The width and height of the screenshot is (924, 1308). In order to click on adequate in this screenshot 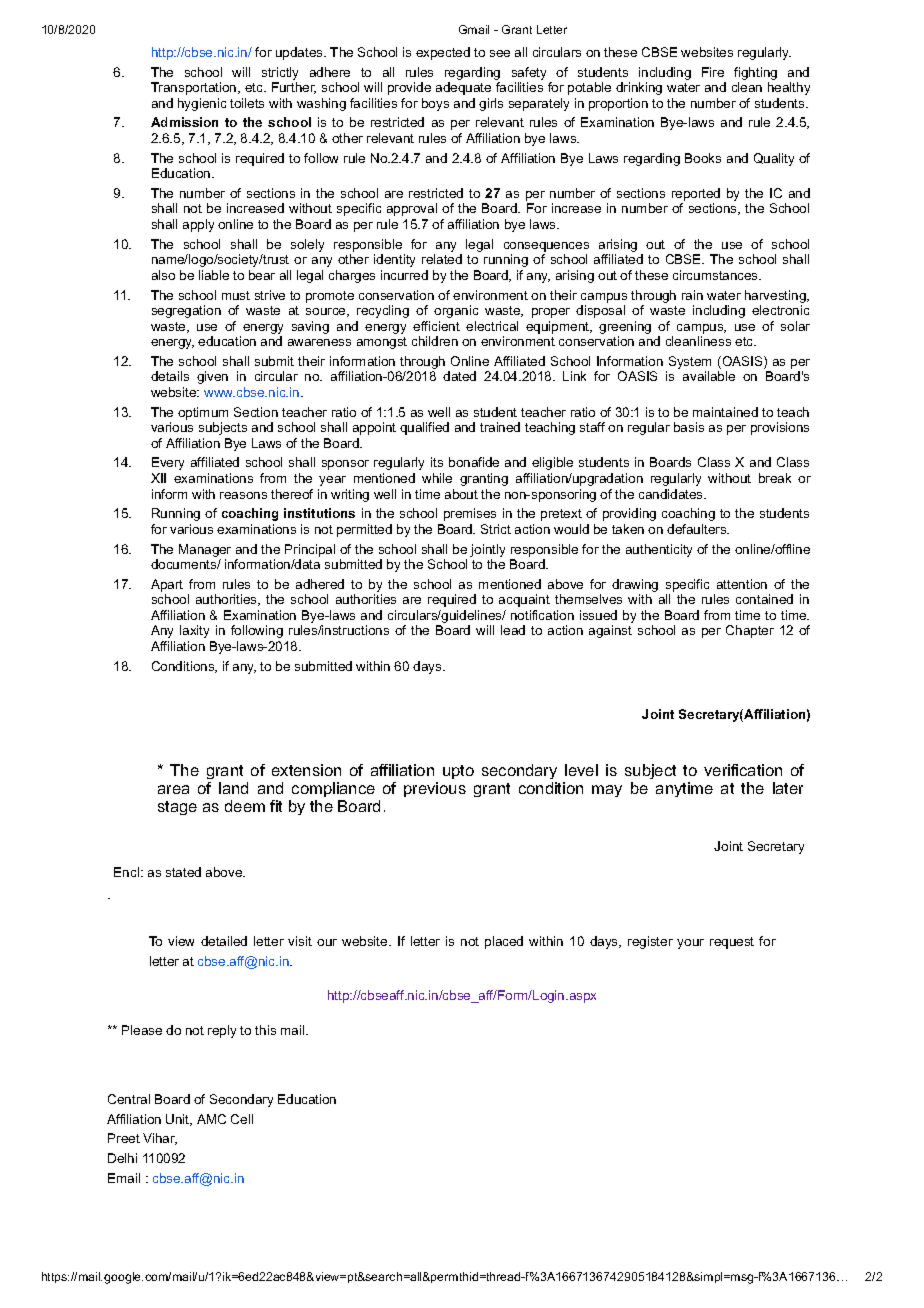, I will do `click(463, 88)`.
